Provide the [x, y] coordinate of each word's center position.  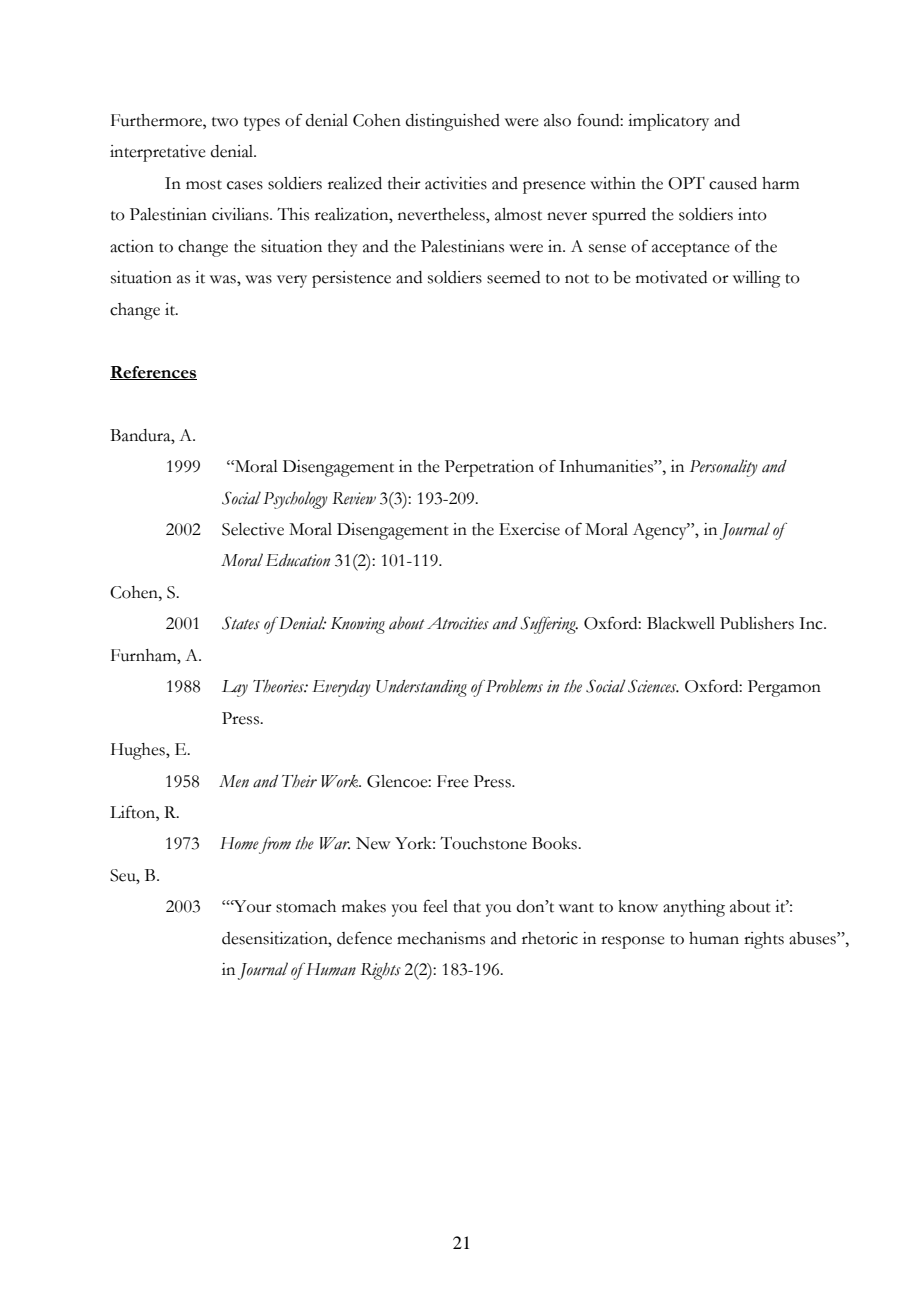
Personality [724, 468]
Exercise [529, 529]
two [225, 122]
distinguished [453, 122]
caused [733, 183]
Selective [253, 529]
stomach [306, 906]
